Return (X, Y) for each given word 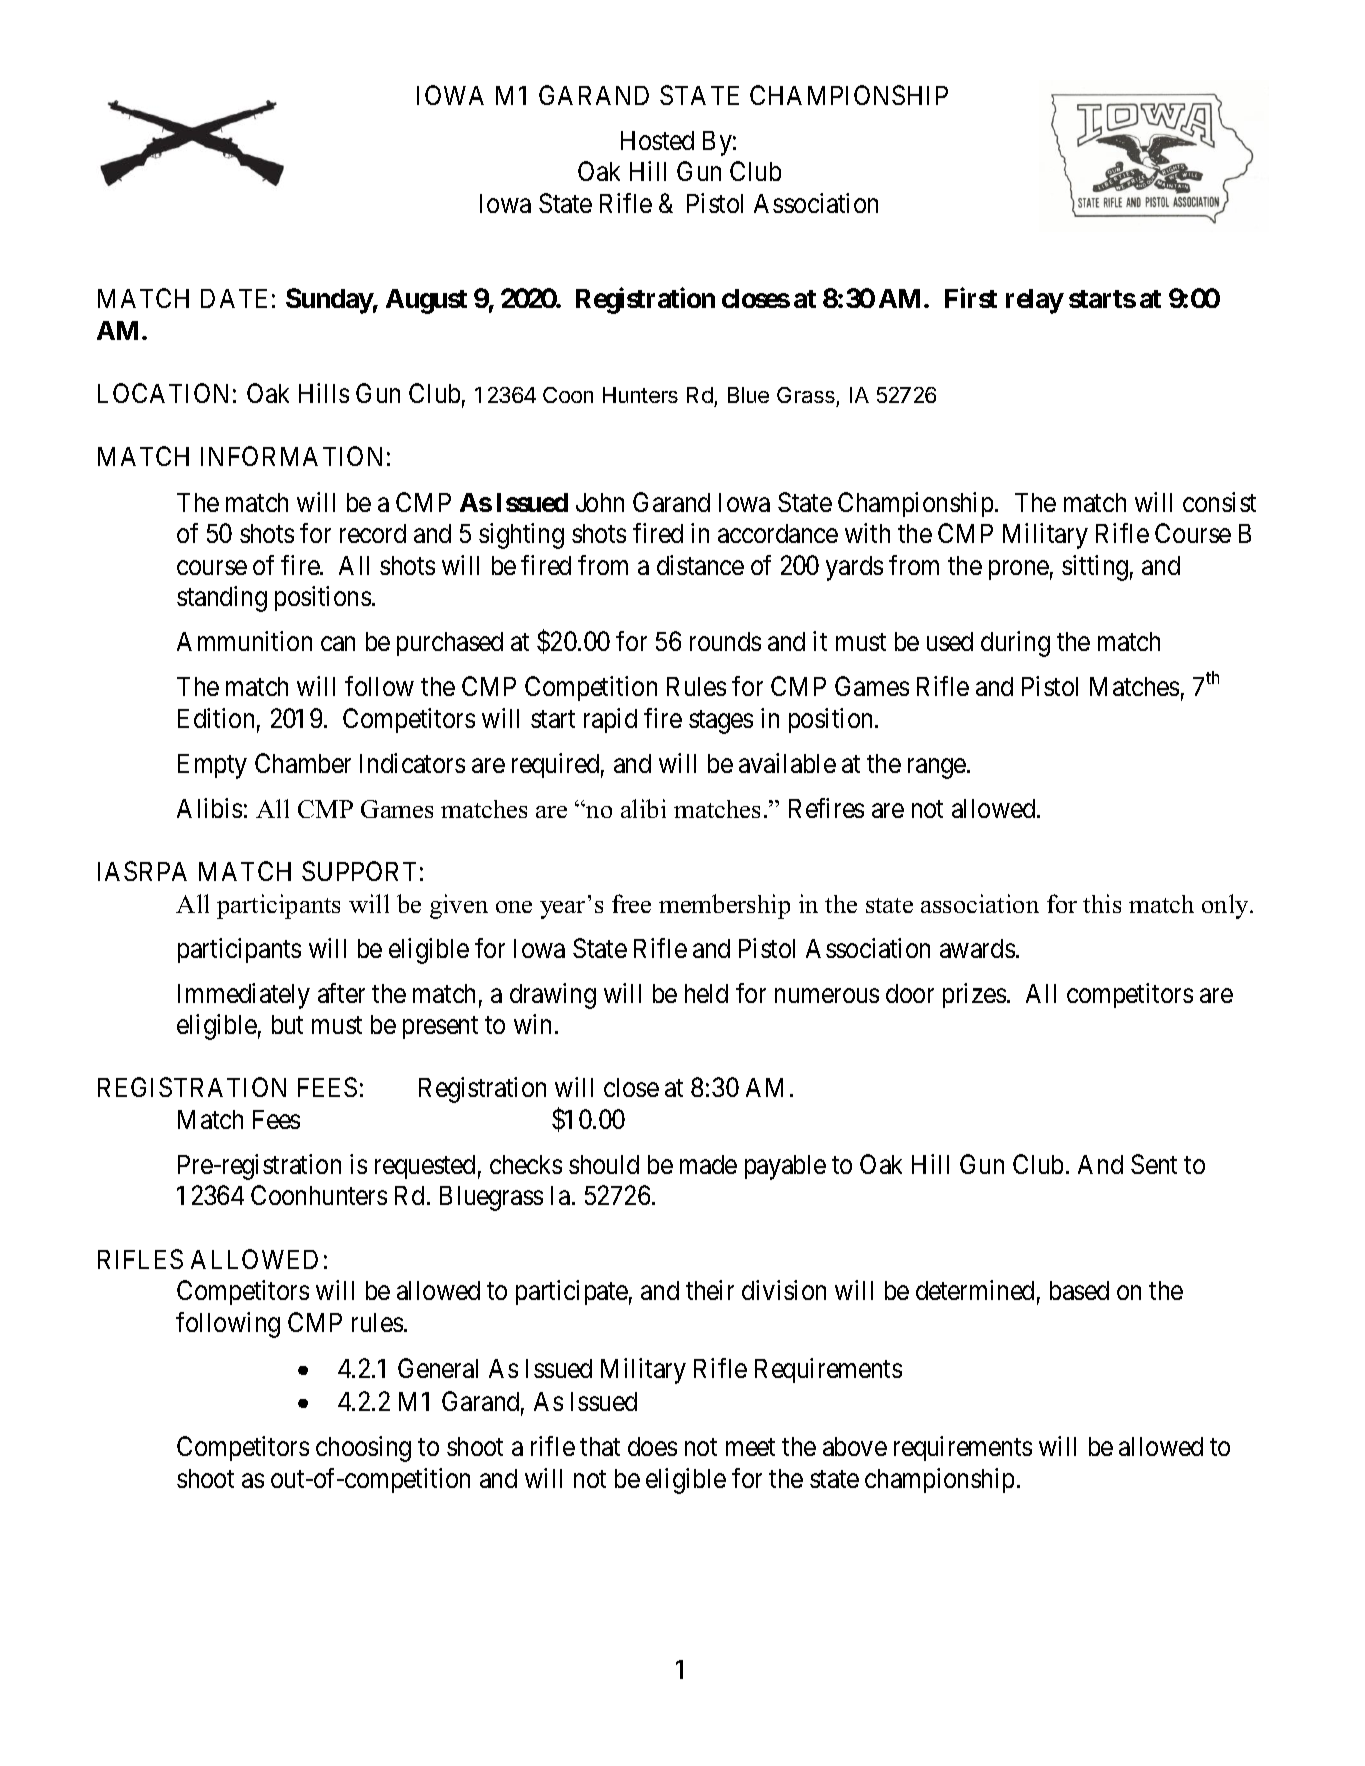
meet (750, 1447)
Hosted (657, 140)
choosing (363, 1449)
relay (1035, 301)
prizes (974, 995)
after (341, 993)
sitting (1095, 568)
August (426, 301)
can (338, 644)
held (706, 993)
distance (700, 565)
